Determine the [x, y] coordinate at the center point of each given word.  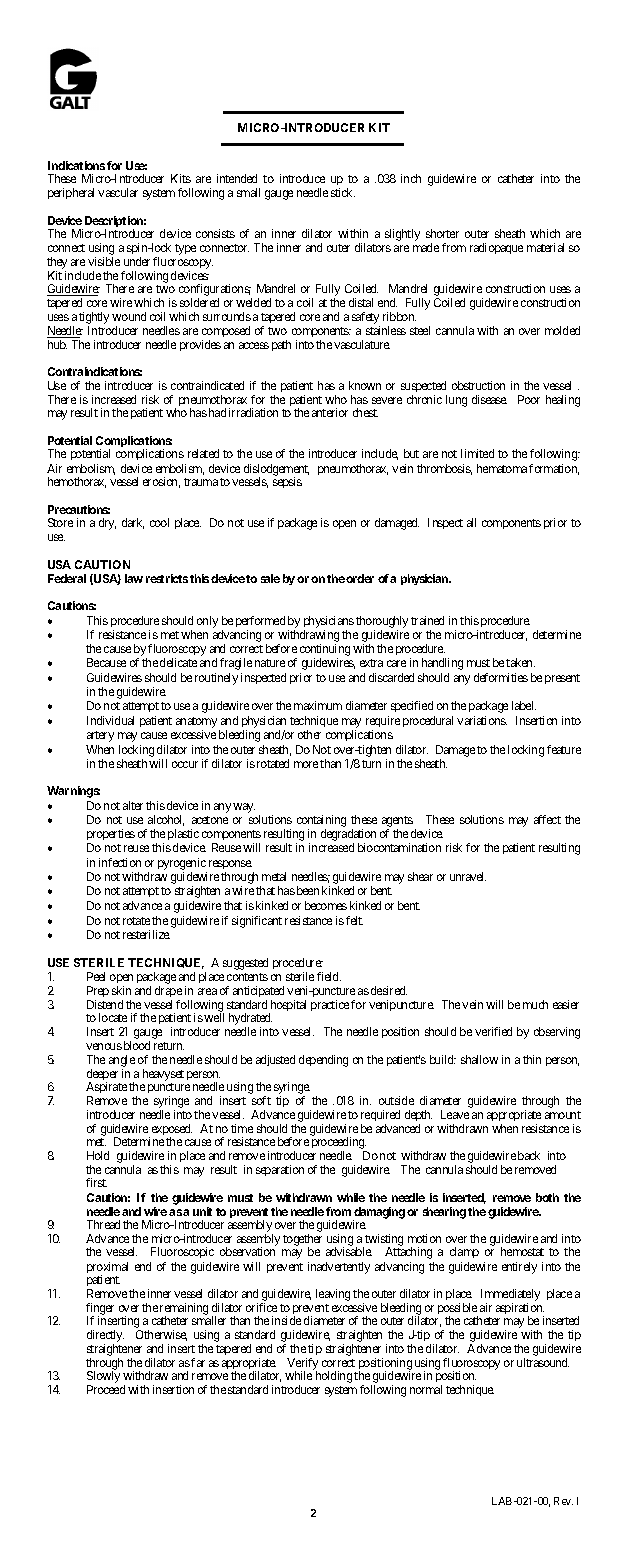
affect [547, 819]
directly [105, 1337]
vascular [118, 192]
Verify [302, 1365]
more [306, 764]
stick [343, 192]
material [545, 247]
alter [133, 805]
